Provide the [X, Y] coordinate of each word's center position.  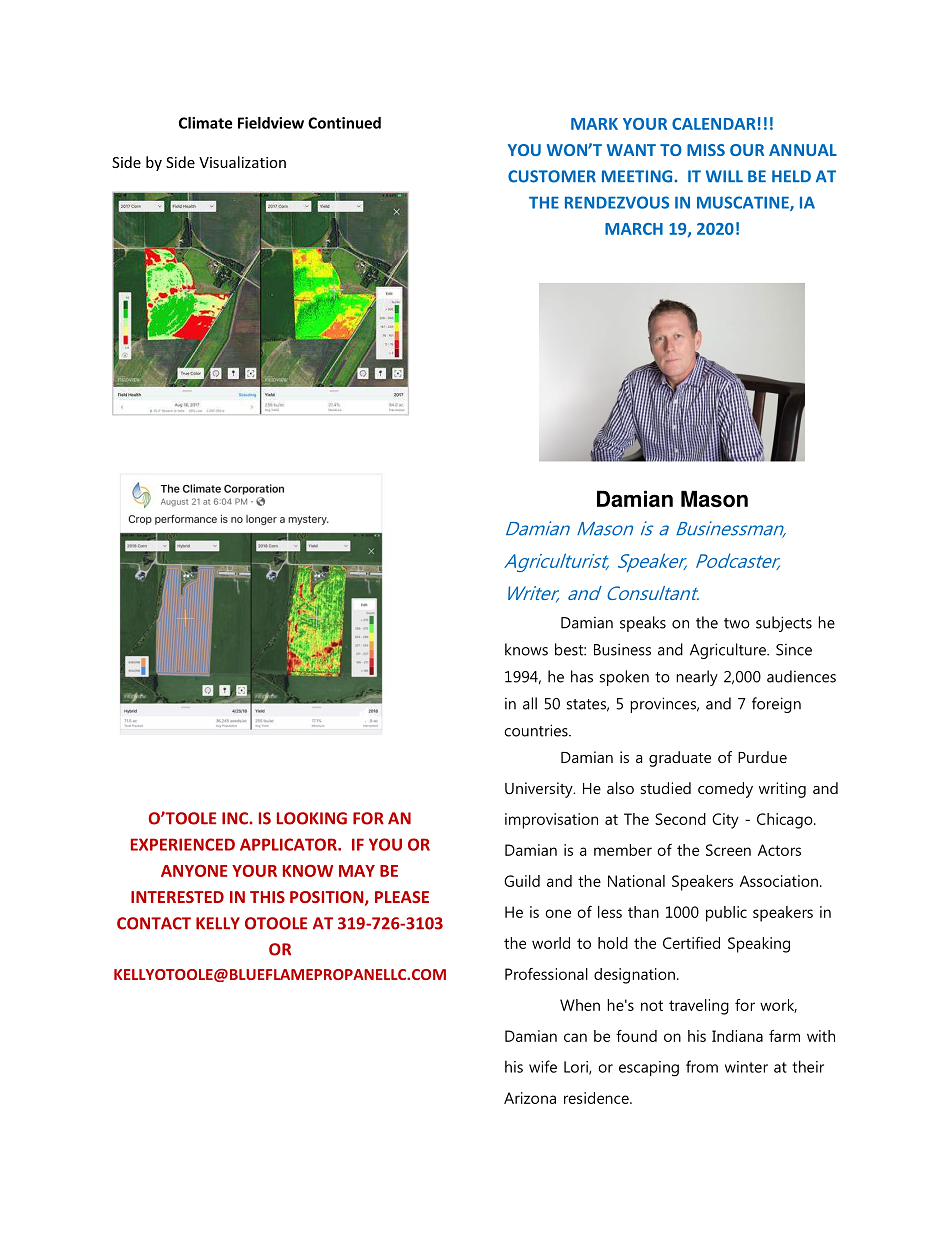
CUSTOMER [552, 176]
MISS [706, 150]
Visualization [242, 162]
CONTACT [154, 923]
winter [746, 1067]
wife [543, 1066]
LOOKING [312, 818]
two [737, 623]
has [582, 676]
